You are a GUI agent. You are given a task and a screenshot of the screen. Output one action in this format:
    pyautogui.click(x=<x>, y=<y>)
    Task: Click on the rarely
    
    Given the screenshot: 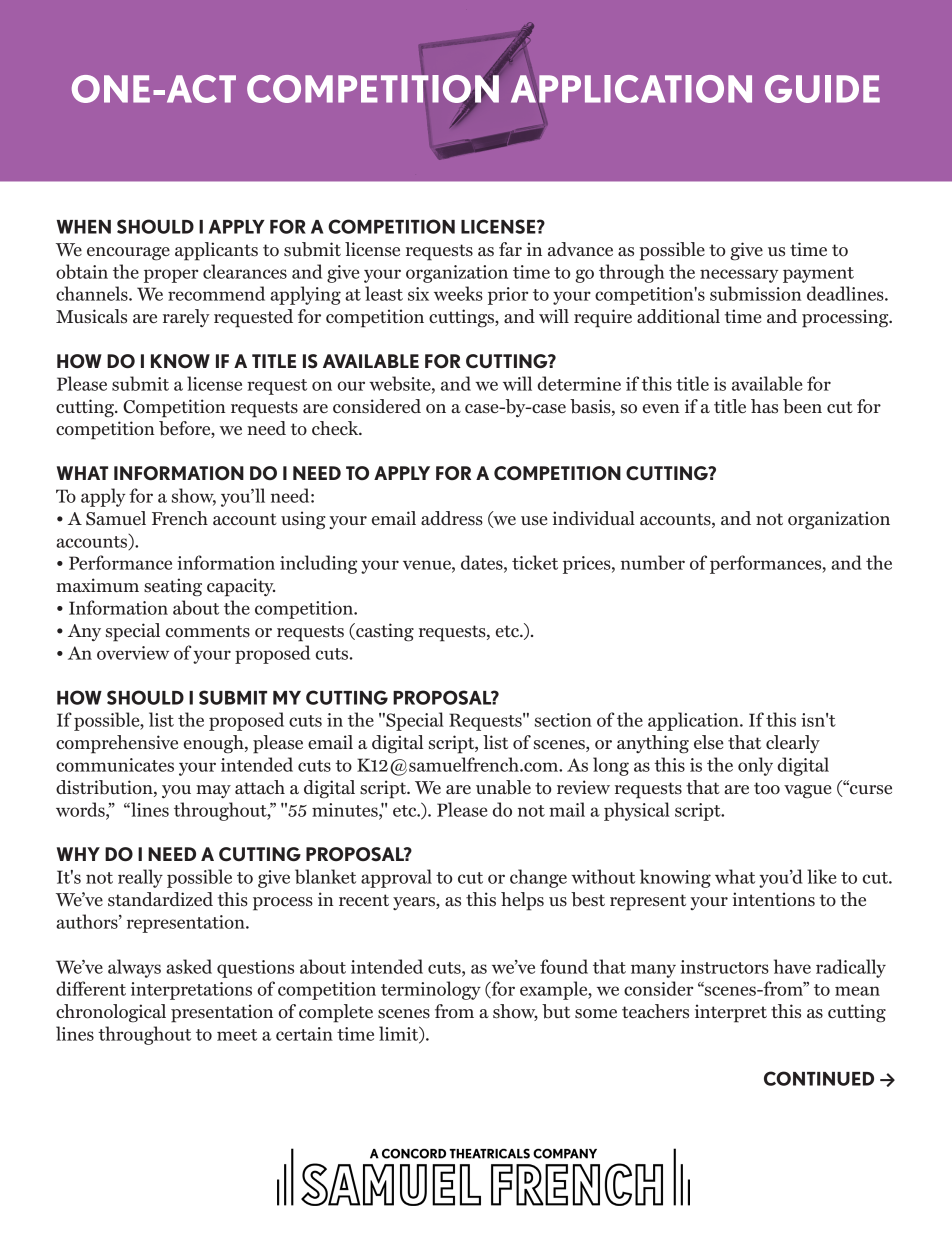 What is the action you would take?
    pyautogui.click(x=186, y=318)
